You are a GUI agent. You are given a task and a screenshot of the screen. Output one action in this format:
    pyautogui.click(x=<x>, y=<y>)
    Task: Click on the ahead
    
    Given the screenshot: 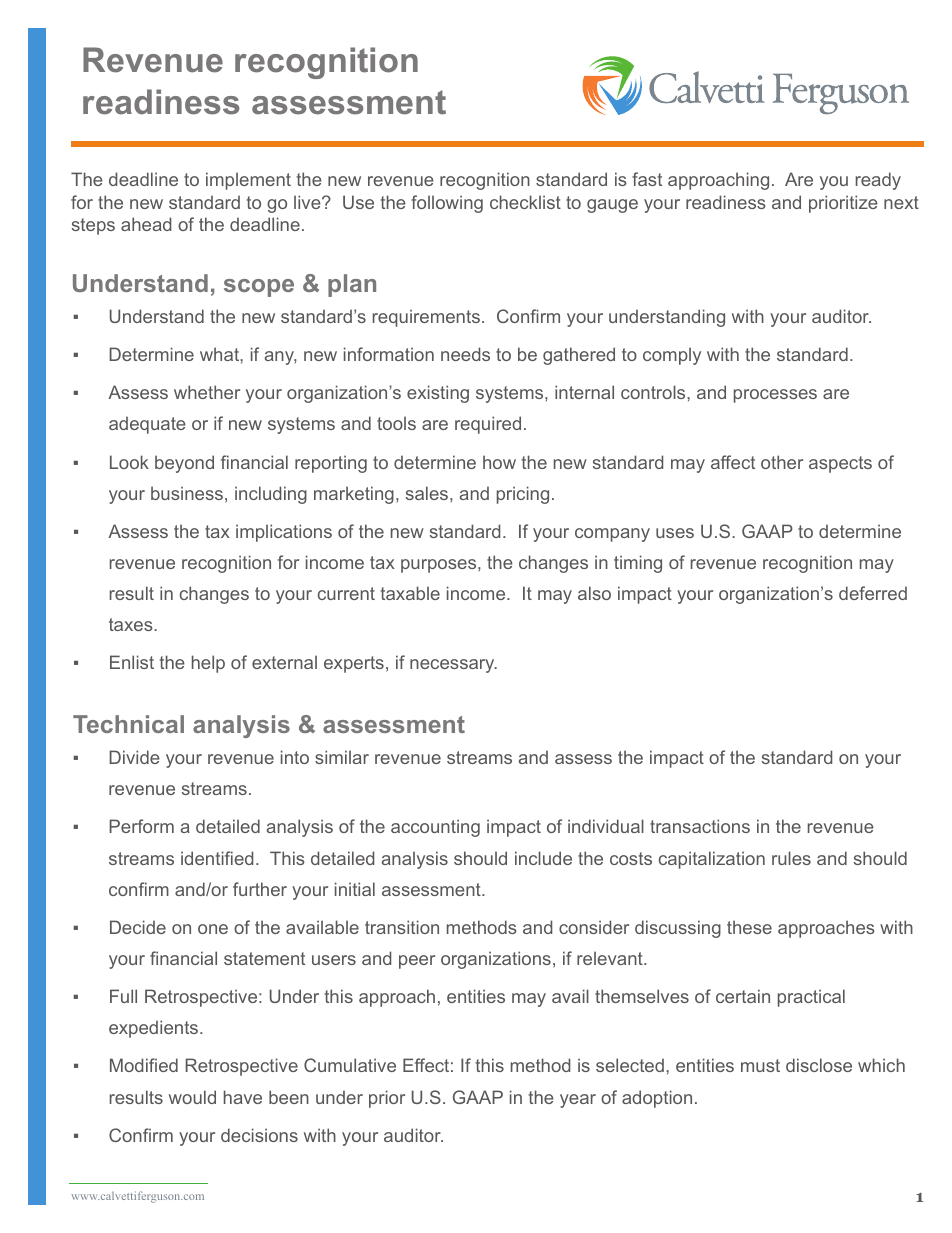 What is the action you would take?
    pyautogui.click(x=146, y=224)
